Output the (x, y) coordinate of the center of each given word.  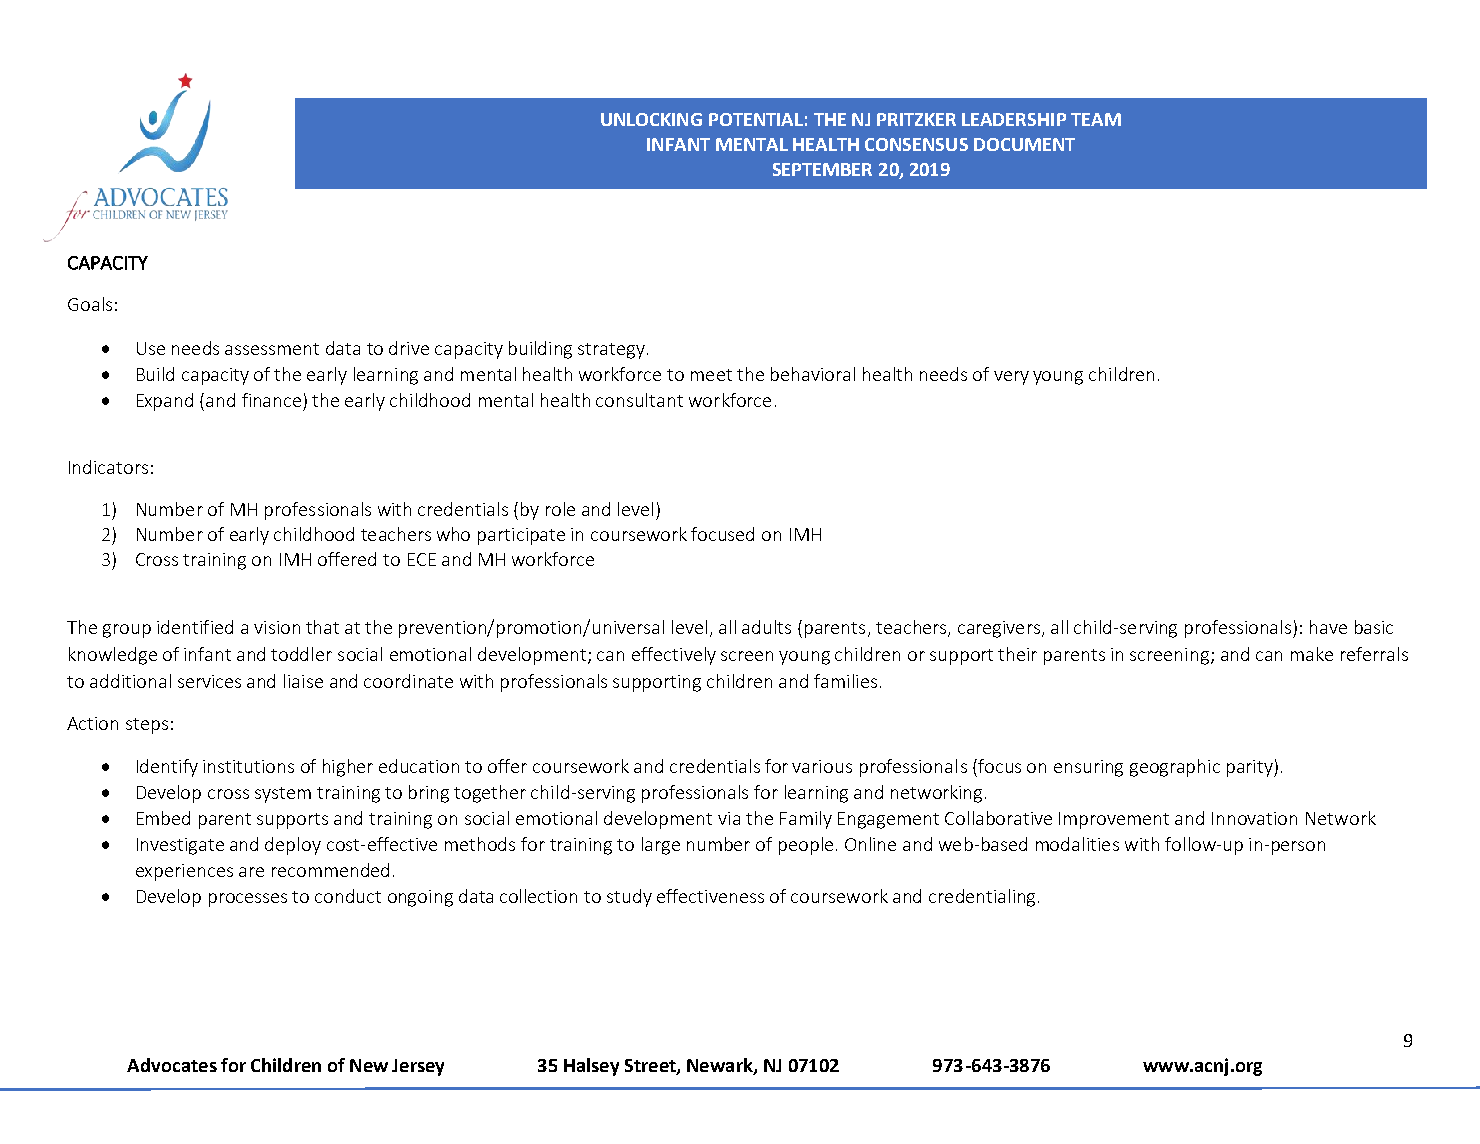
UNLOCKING (651, 119)
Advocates (172, 1065)
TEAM (1096, 119)
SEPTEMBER (822, 169)
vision (277, 627)
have (1328, 627)
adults (766, 627)
